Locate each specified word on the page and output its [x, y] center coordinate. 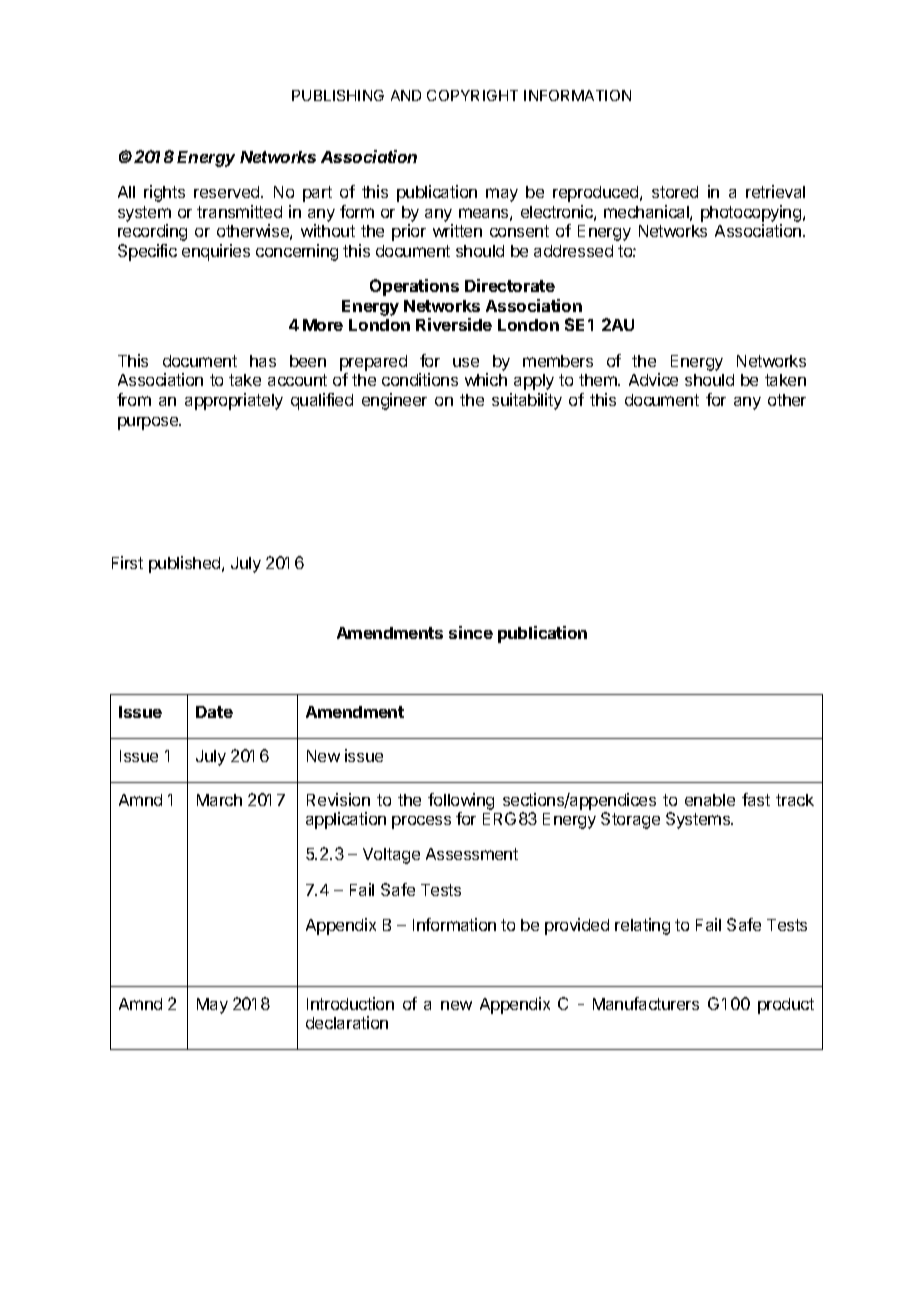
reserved [228, 192]
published [186, 564]
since [471, 632]
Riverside [454, 324]
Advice [653, 379]
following [461, 801]
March [219, 800]
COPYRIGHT [472, 95]
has [263, 361]
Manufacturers [646, 1003]
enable [710, 800]
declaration [347, 1022]
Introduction [350, 1003]
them [599, 380]
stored [675, 192]
